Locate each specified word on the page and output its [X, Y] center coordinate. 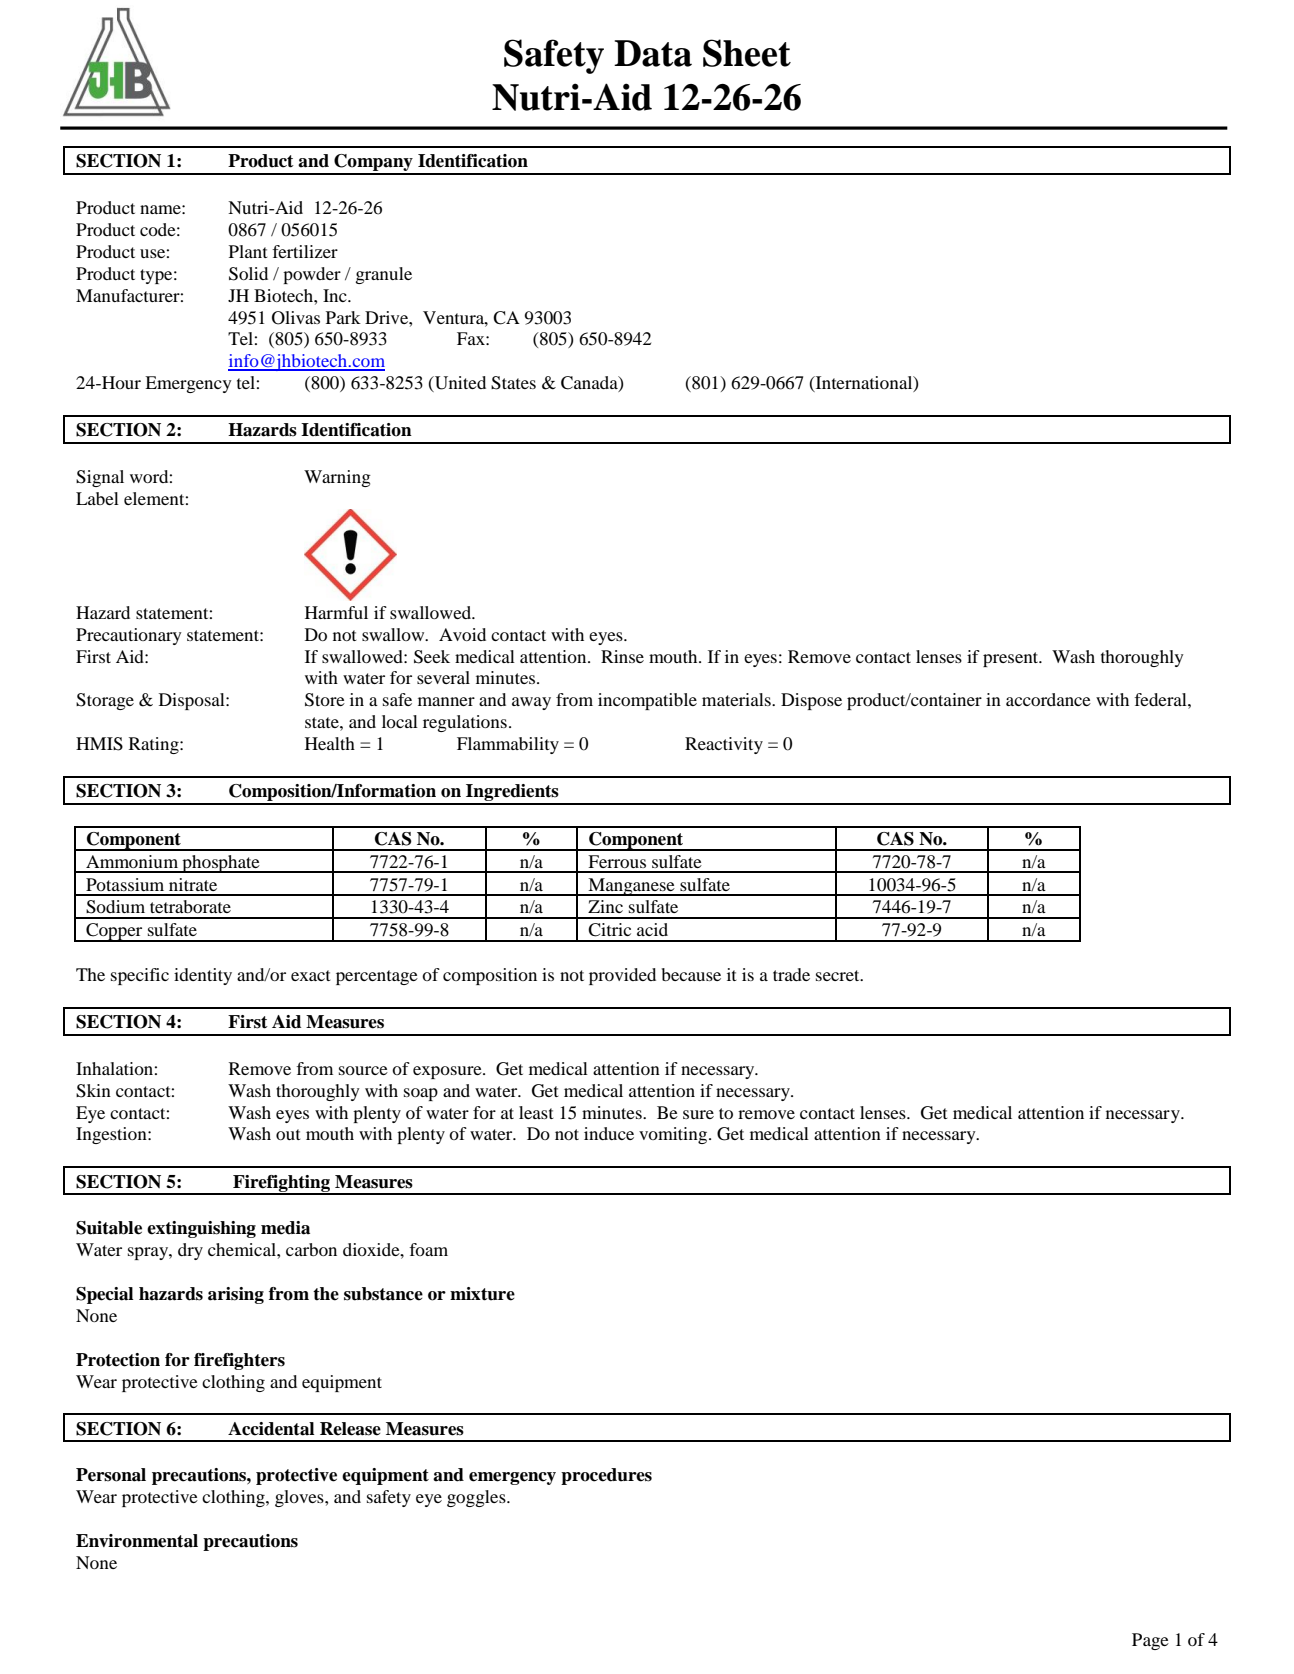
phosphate [221, 864]
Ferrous [617, 861]
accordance [1048, 699]
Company [373, 164]
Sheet [747, 53]
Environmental [137, 1541]
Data [653, 53]
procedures [606, 1476]
